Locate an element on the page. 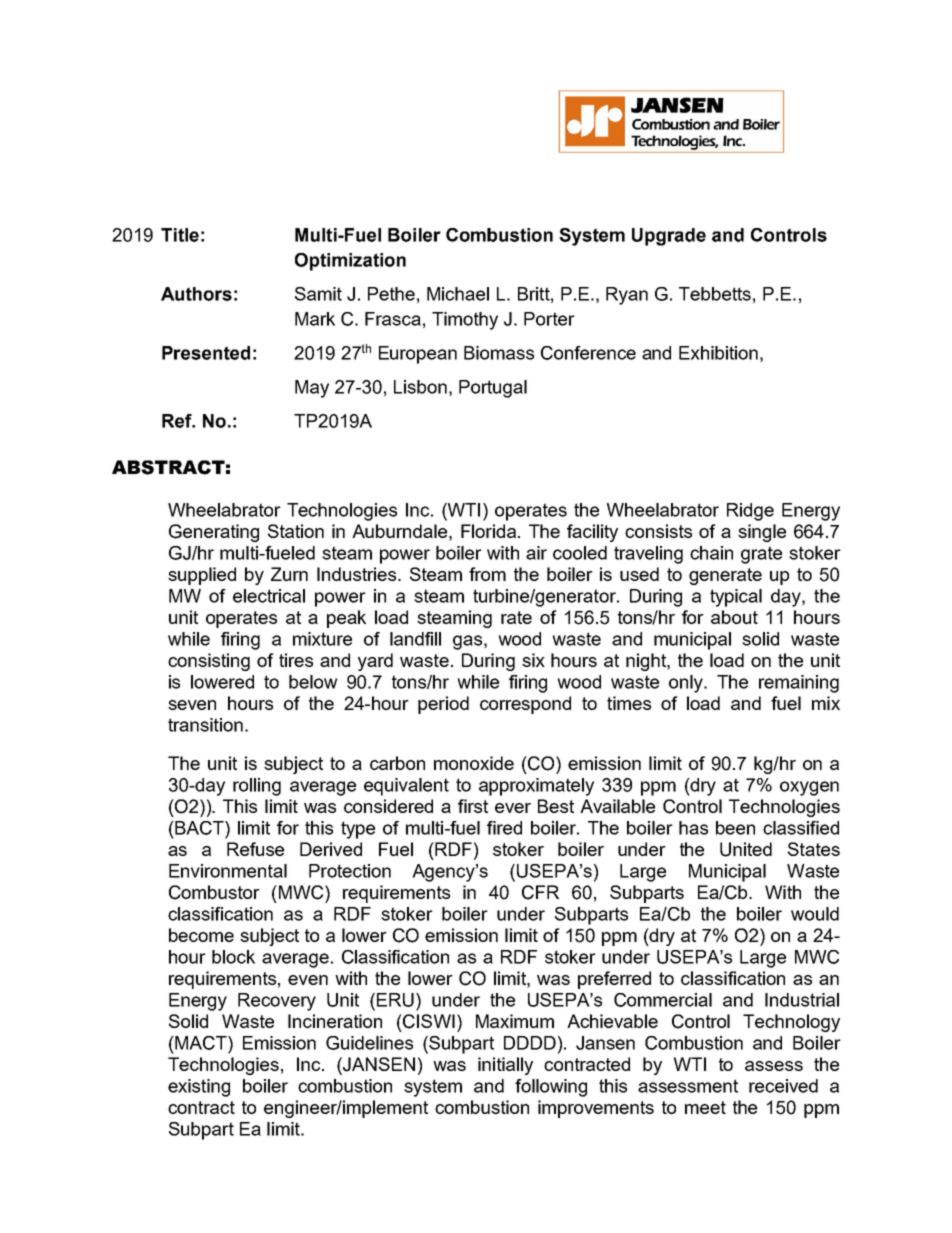 Image resolution: width=952 pixels, height=1233 pixels. Michael is located at coordinates (458, 294).
